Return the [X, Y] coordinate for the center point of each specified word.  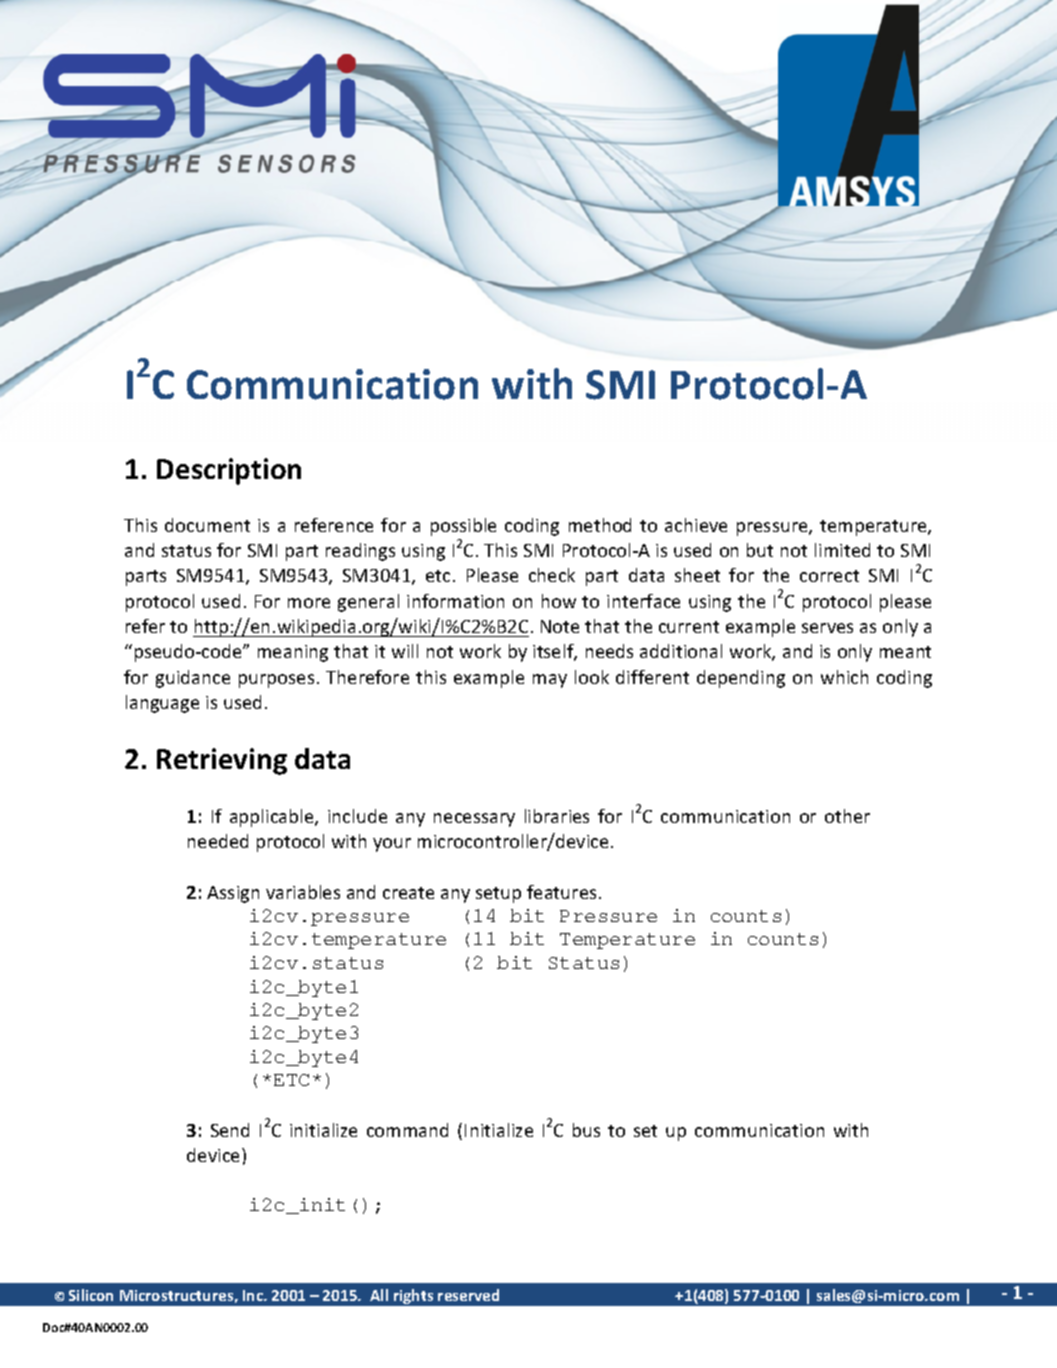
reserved [468, 1295]
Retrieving [222, 761]
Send [230, 1130]
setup [498, 895]
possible [463, 527]
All [379, 1295]
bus [586, 1130]
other [847, 816]
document [207, 525]
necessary [474, 820]
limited [842, 550]
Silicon [91, 1295]
